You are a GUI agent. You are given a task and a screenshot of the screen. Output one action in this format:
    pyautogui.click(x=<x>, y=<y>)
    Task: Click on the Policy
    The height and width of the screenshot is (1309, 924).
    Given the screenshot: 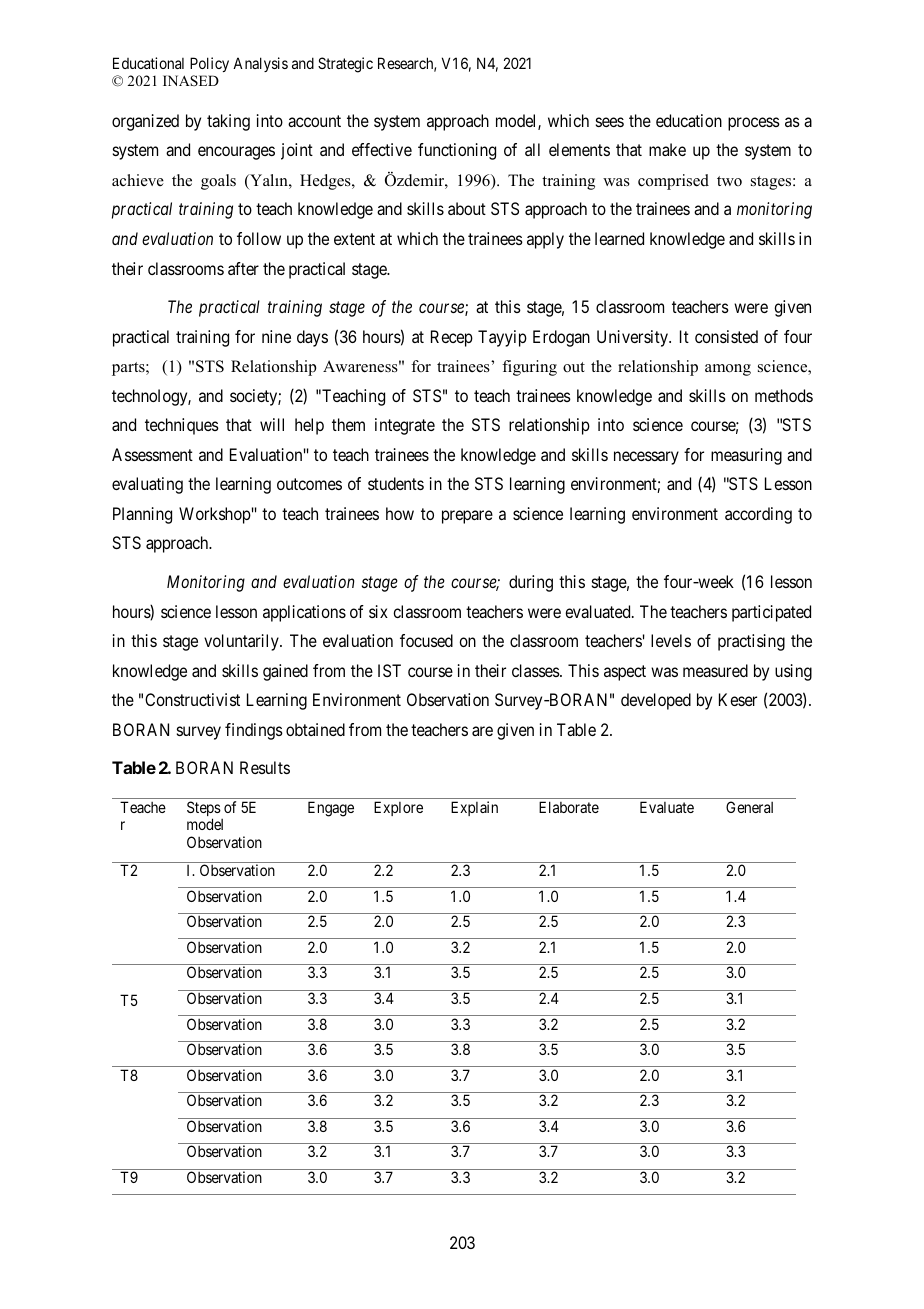 What is the action you would take?
    pyautogui.click(x=209, y=64)
